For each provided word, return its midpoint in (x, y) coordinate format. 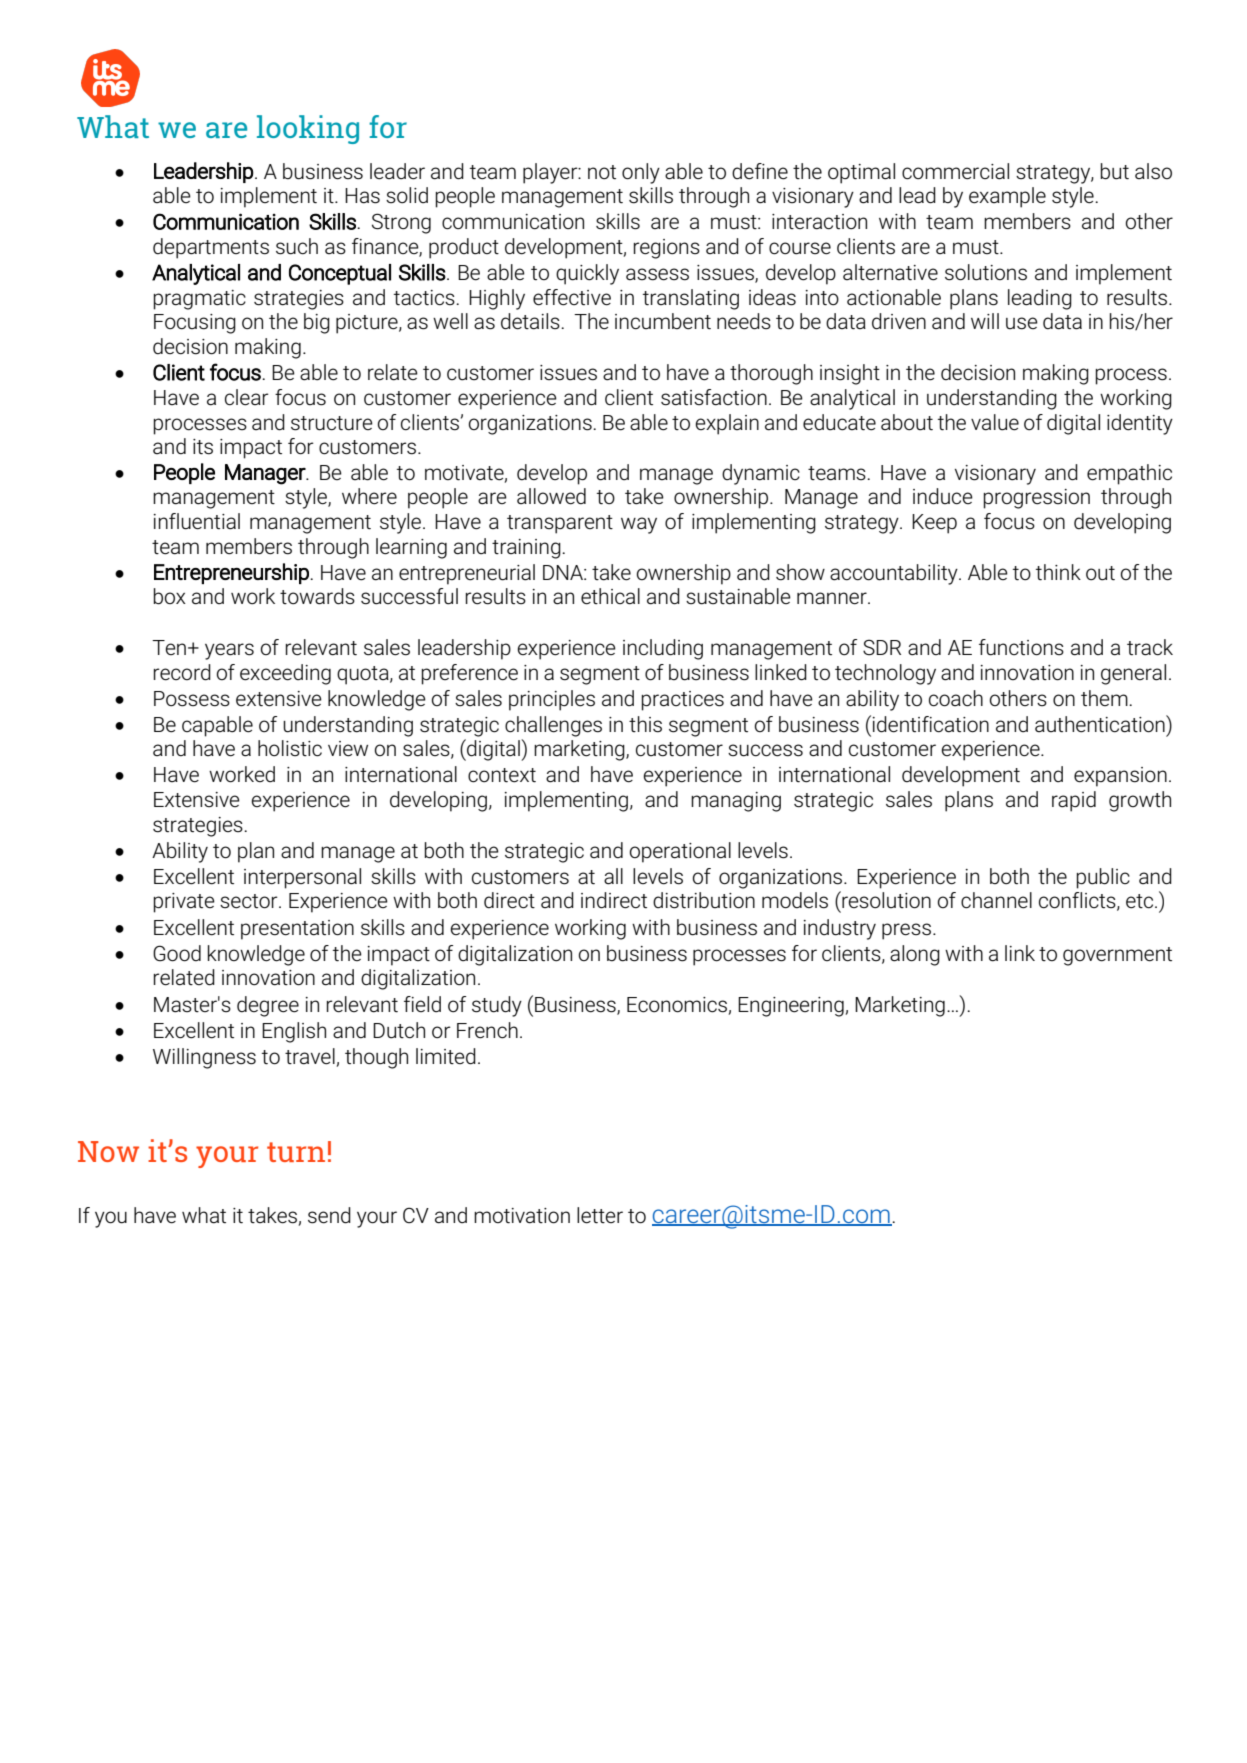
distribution (704, 900)
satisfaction (714, 397)
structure (332, 423)
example (1007, 197)
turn (296, 1152)
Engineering (792, 1007)
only (641, 173)
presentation (297, 930)
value (995, 422)
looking (308, 129)
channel (996, 900)
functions (1021, 647)
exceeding (285, 674)
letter (600, 1215)
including (663, 649)
